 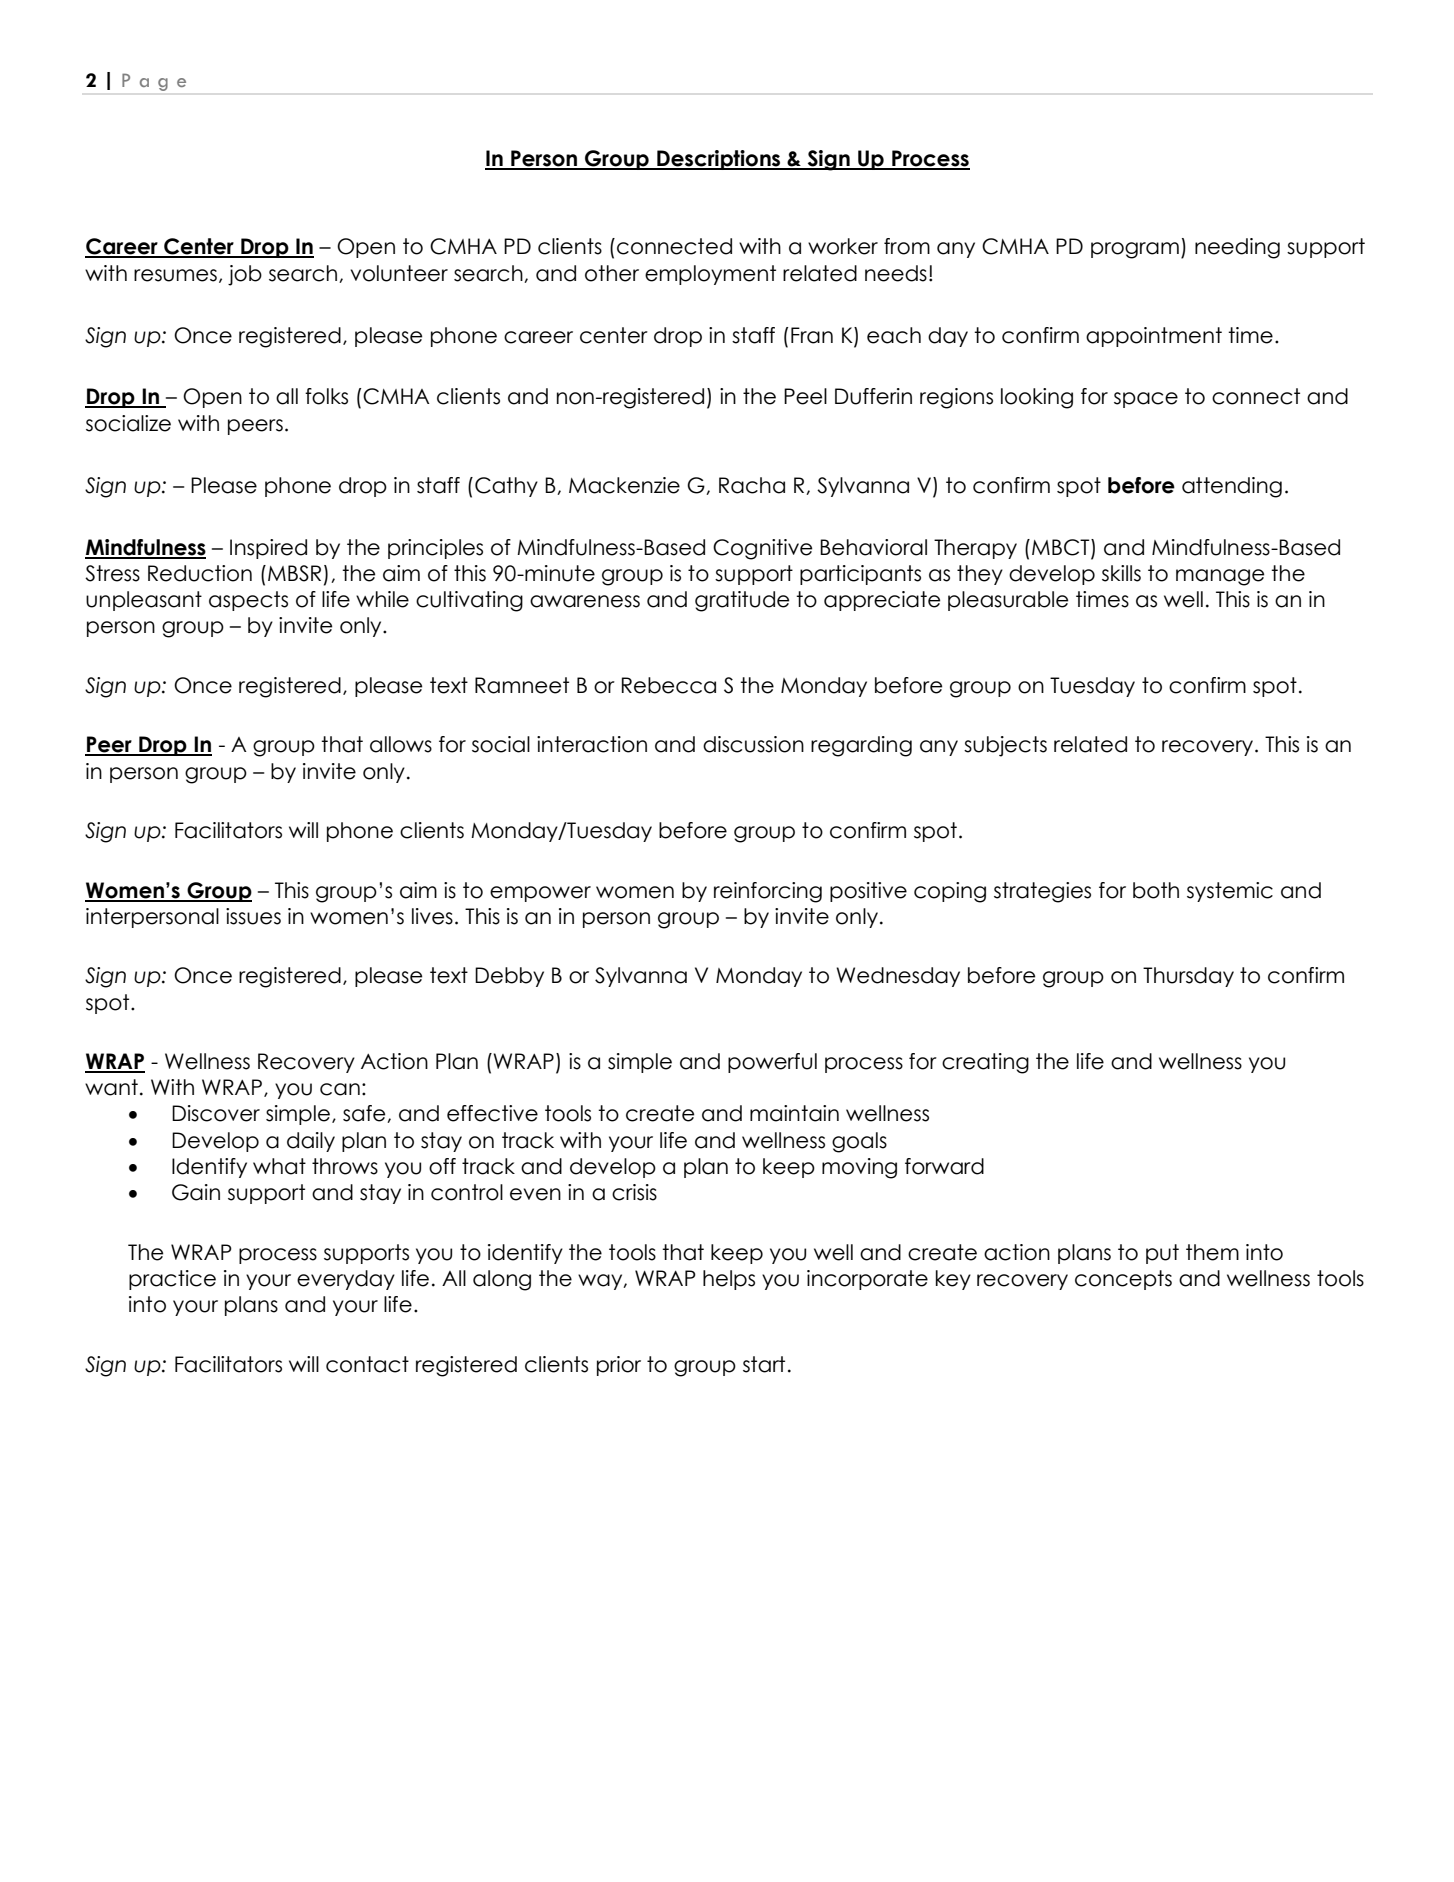 I want to click on put, so click(x=1162, y=1254).
